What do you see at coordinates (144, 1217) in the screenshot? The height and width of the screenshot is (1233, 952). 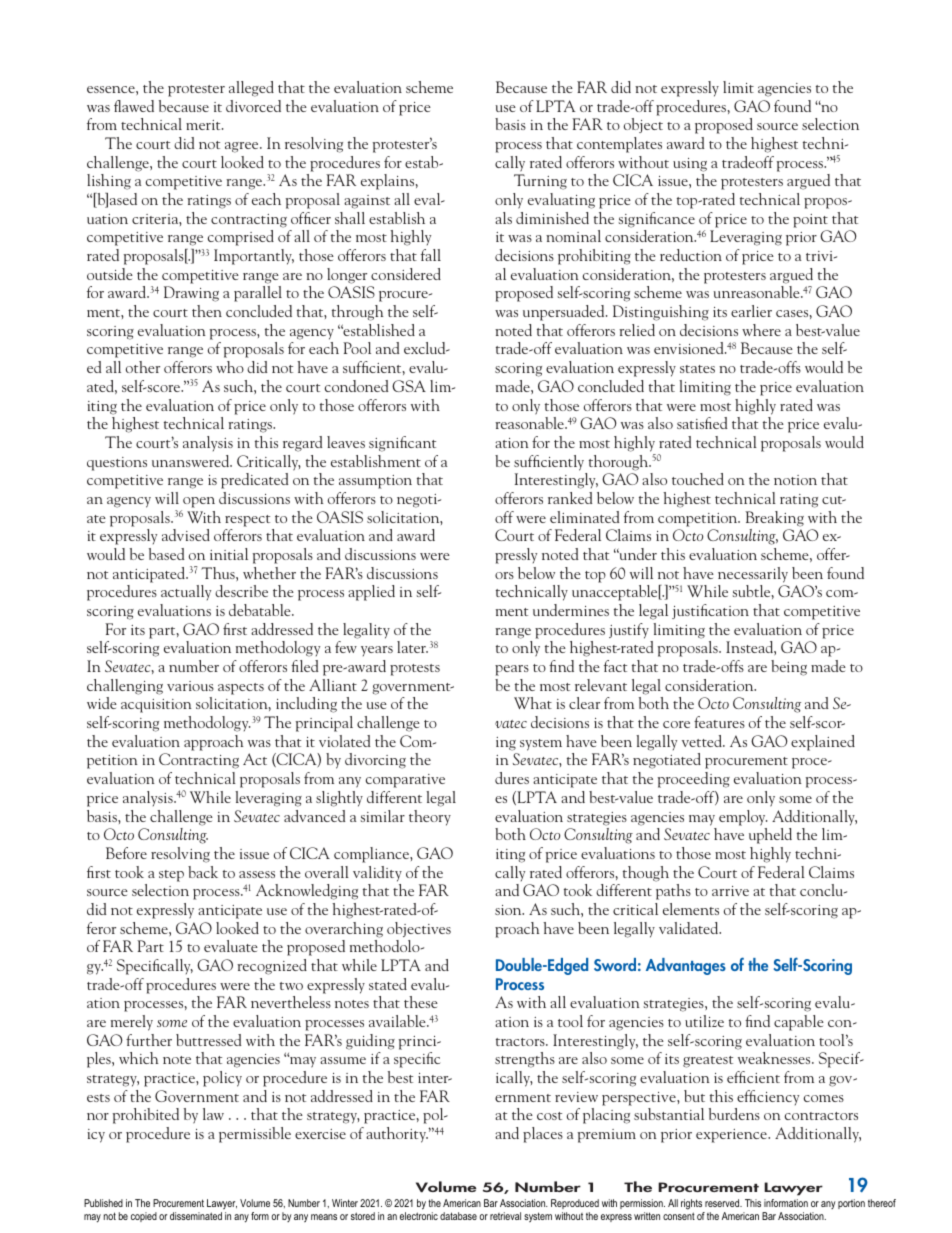 I see `copied` at bounding box center [144, 1217].
